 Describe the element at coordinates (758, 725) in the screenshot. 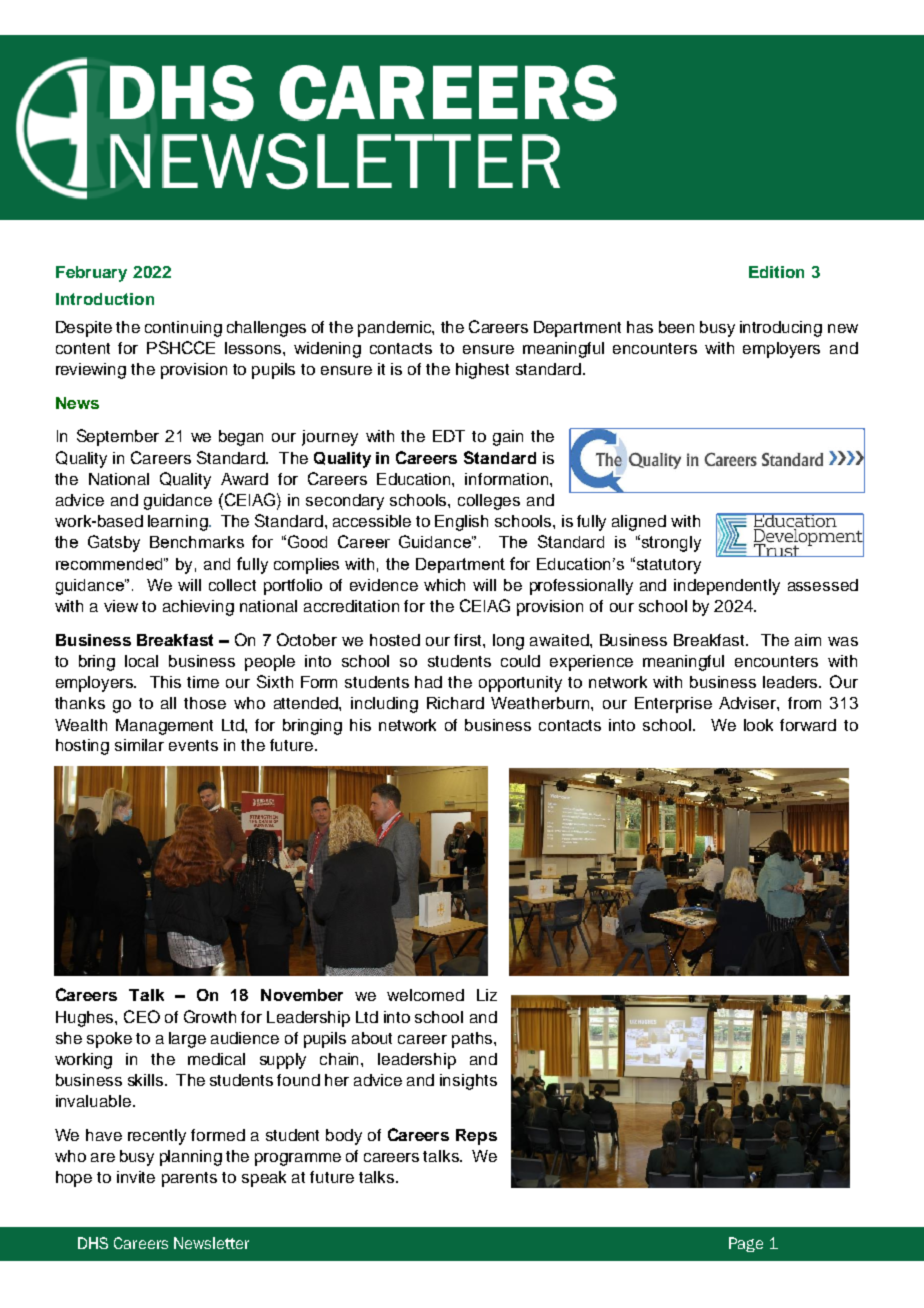

I see `look` at that location.
